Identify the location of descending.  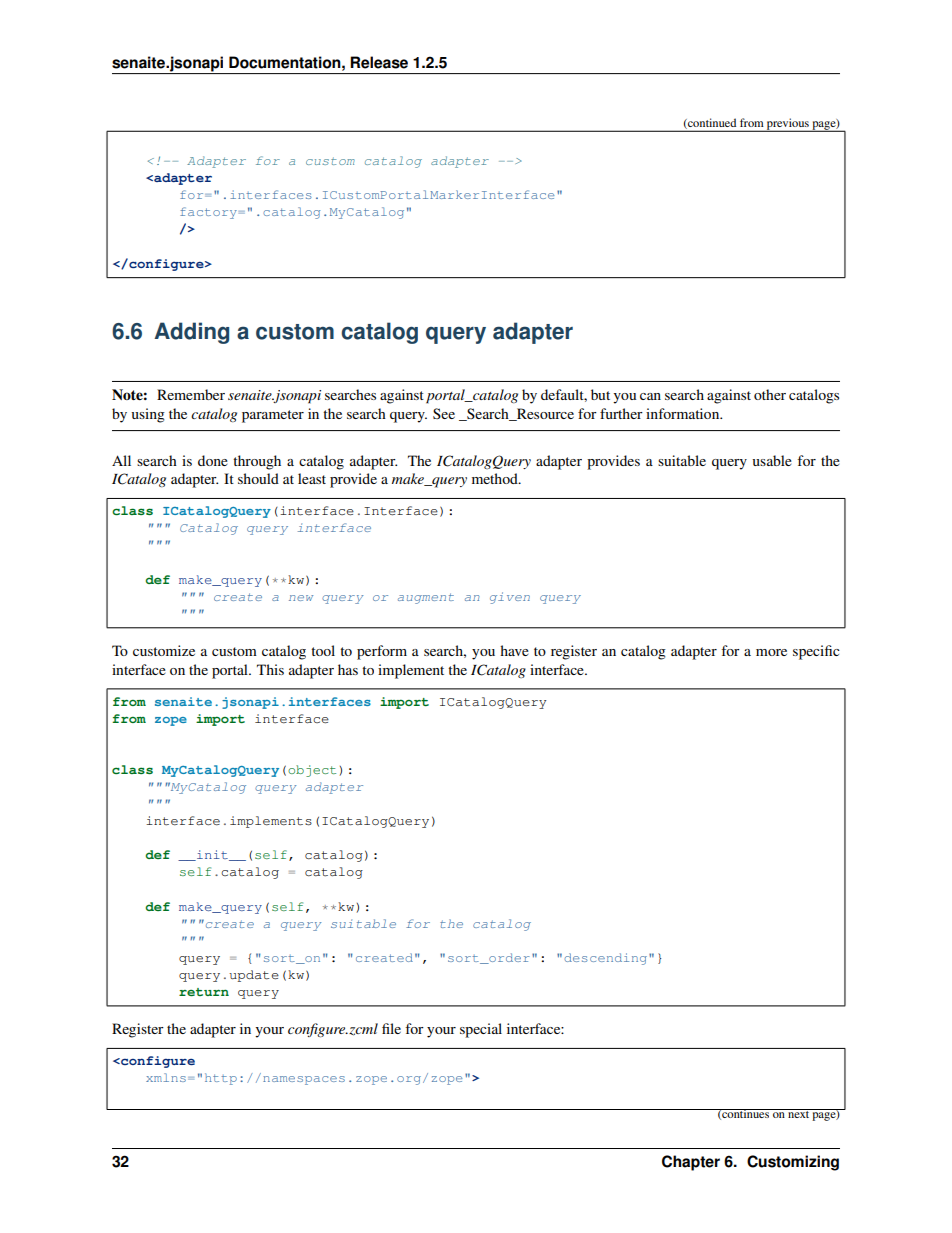
(607, 959).
